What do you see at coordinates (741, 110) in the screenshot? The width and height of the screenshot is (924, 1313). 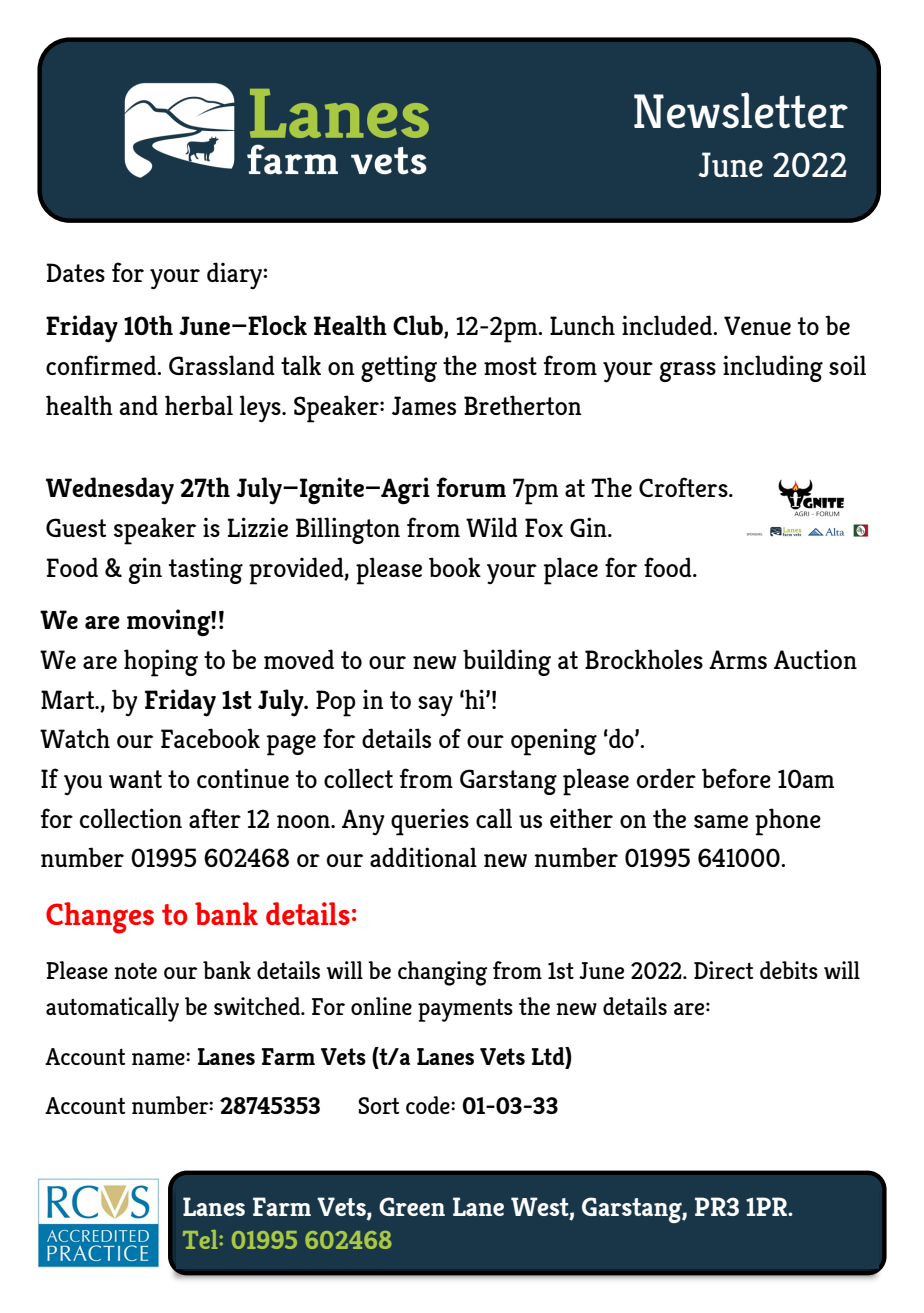 I see `Newsletter` at bounding box center [741, 110].
